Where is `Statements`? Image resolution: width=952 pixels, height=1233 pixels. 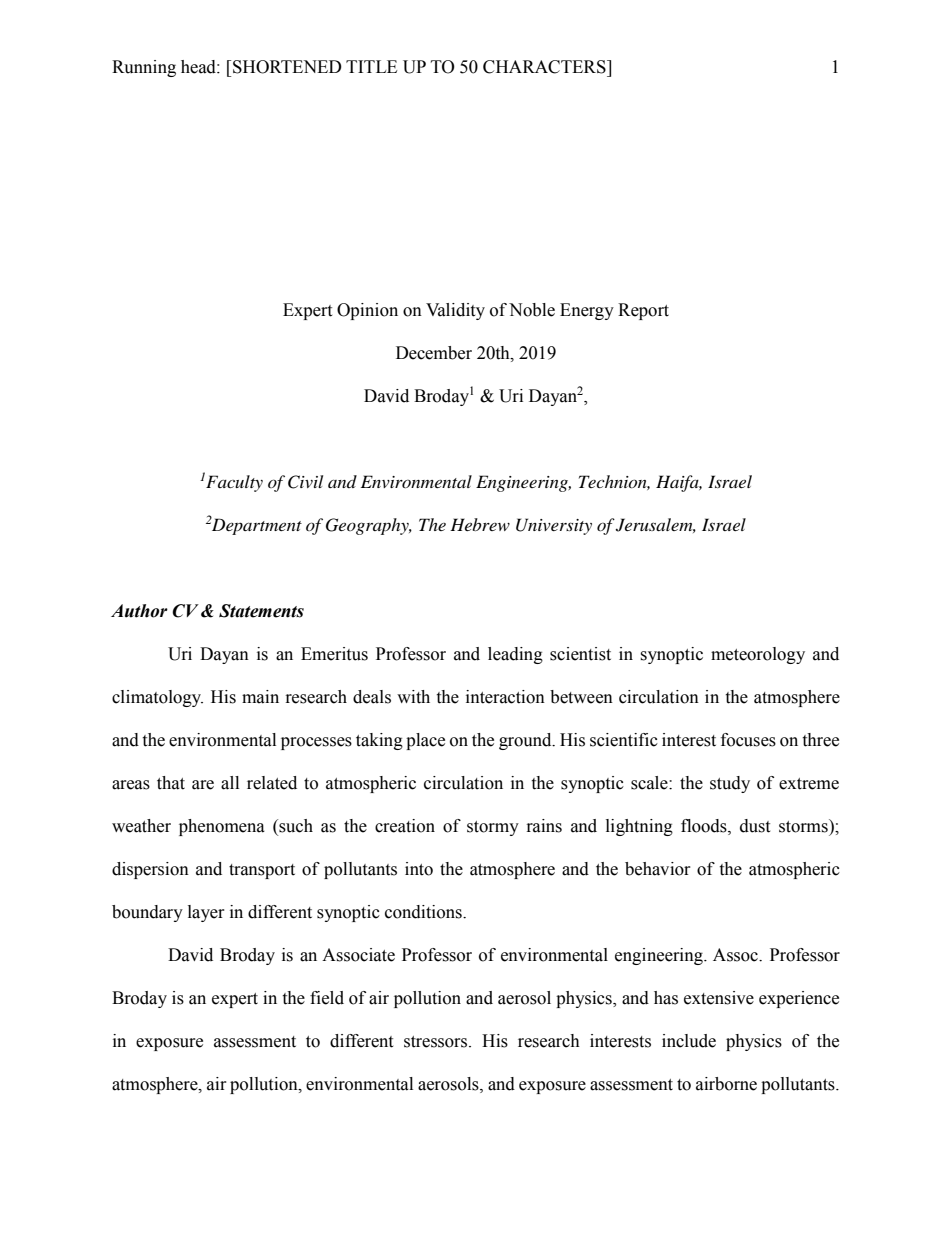
Statements is located at coordinates (261, 611).
